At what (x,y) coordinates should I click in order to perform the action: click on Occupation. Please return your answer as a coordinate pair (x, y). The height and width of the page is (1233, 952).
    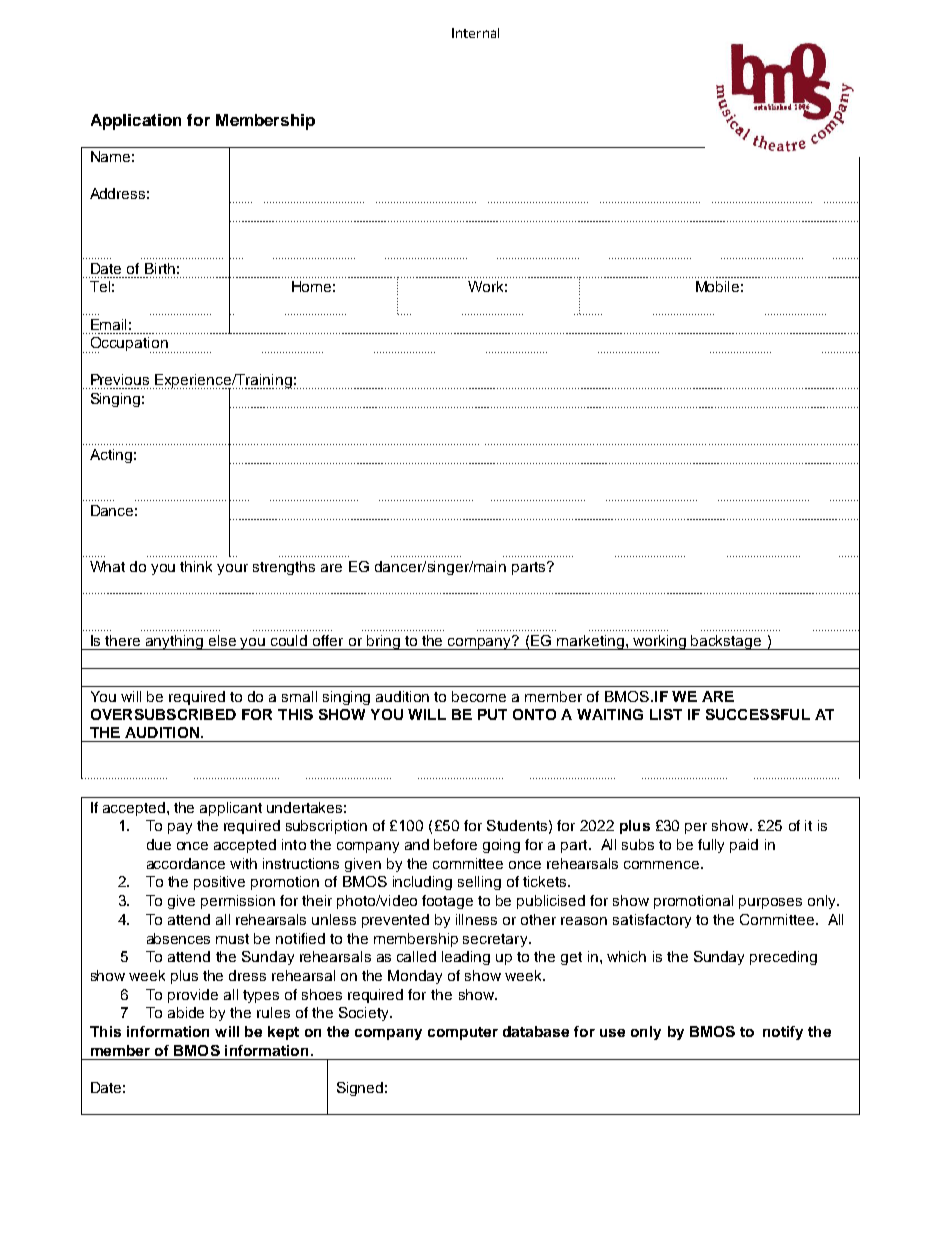
    Looking at the image, I should click on (129, 345).
